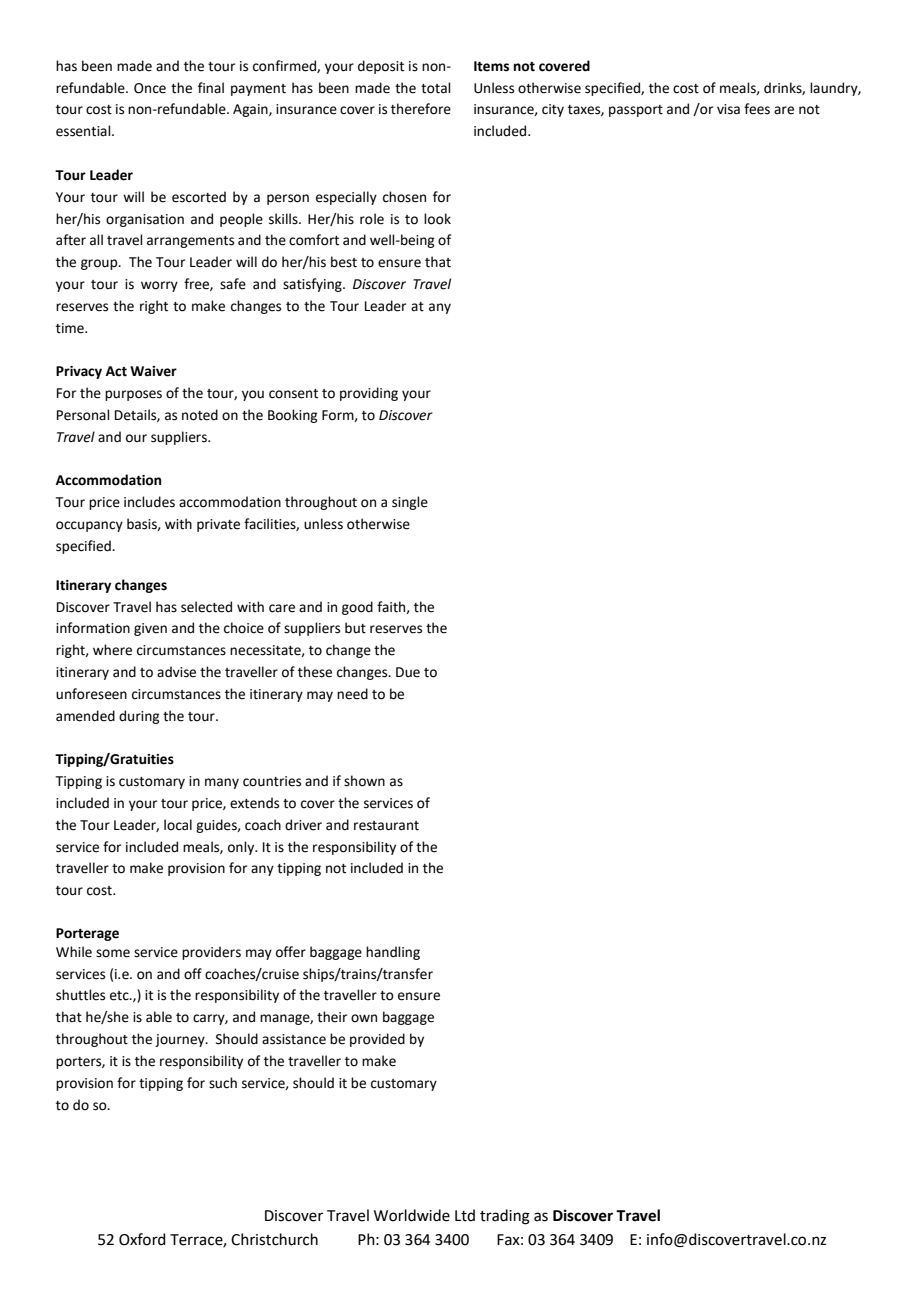 The image size is (924, 1308). Describe the element at coordinates (636, 111) in the document. I see `passport` at that location.
